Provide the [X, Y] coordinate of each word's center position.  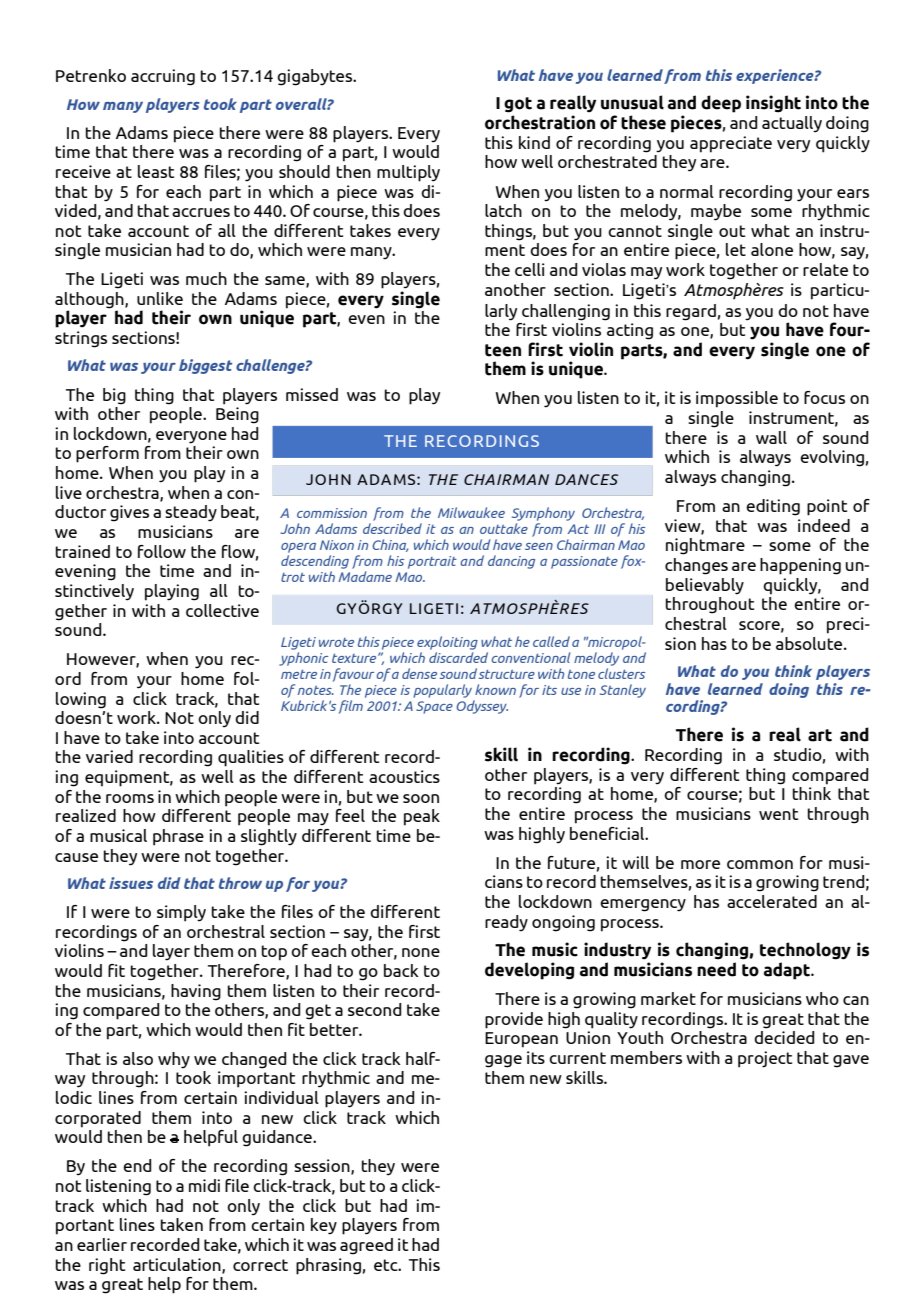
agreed [366, 1246]
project [765, 1059]
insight [773, 104]
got [518, 105]
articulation [178, 1265]
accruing [163, 77]
